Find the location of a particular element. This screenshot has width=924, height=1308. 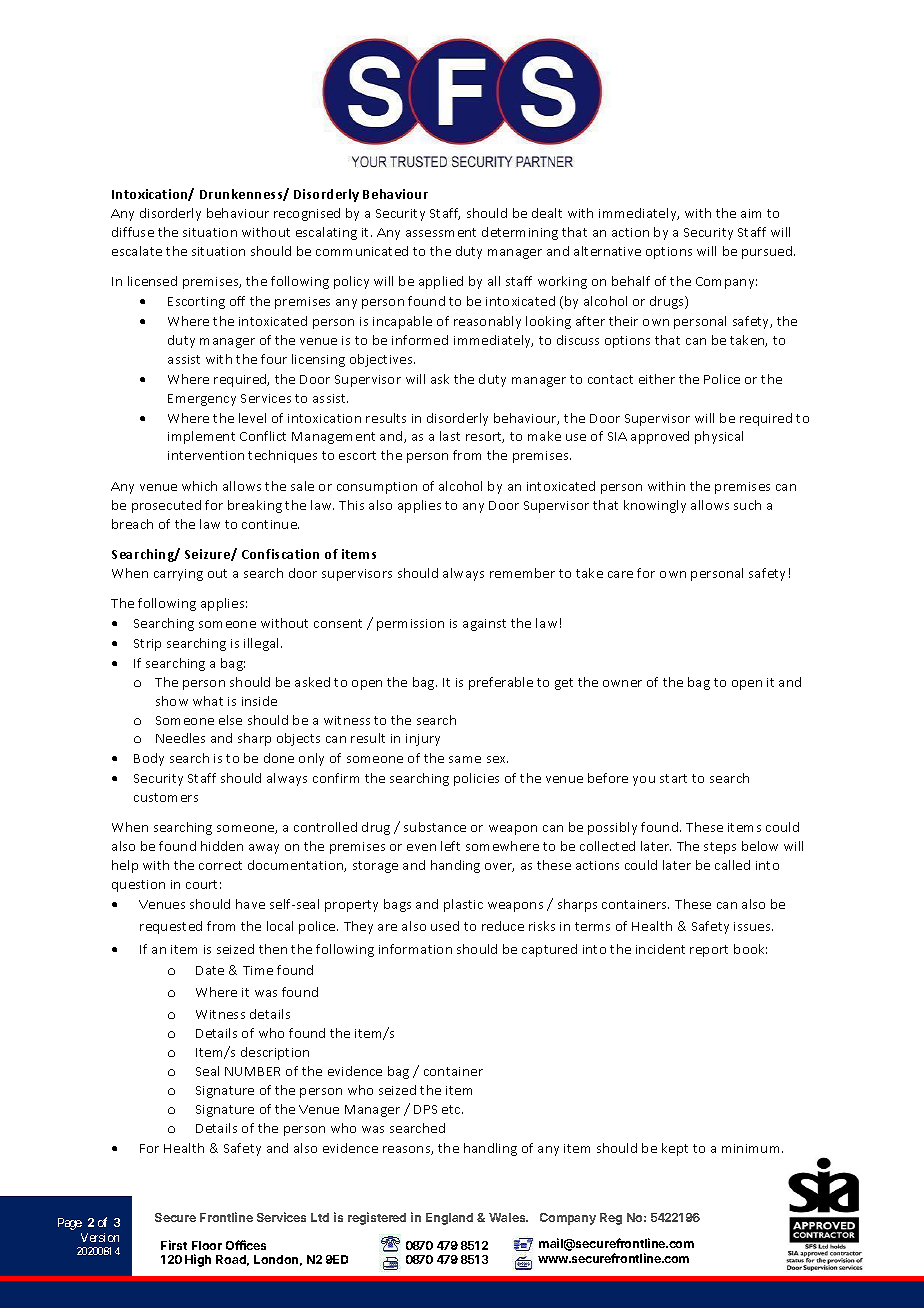

approved is located at coordinates (660, 437).
